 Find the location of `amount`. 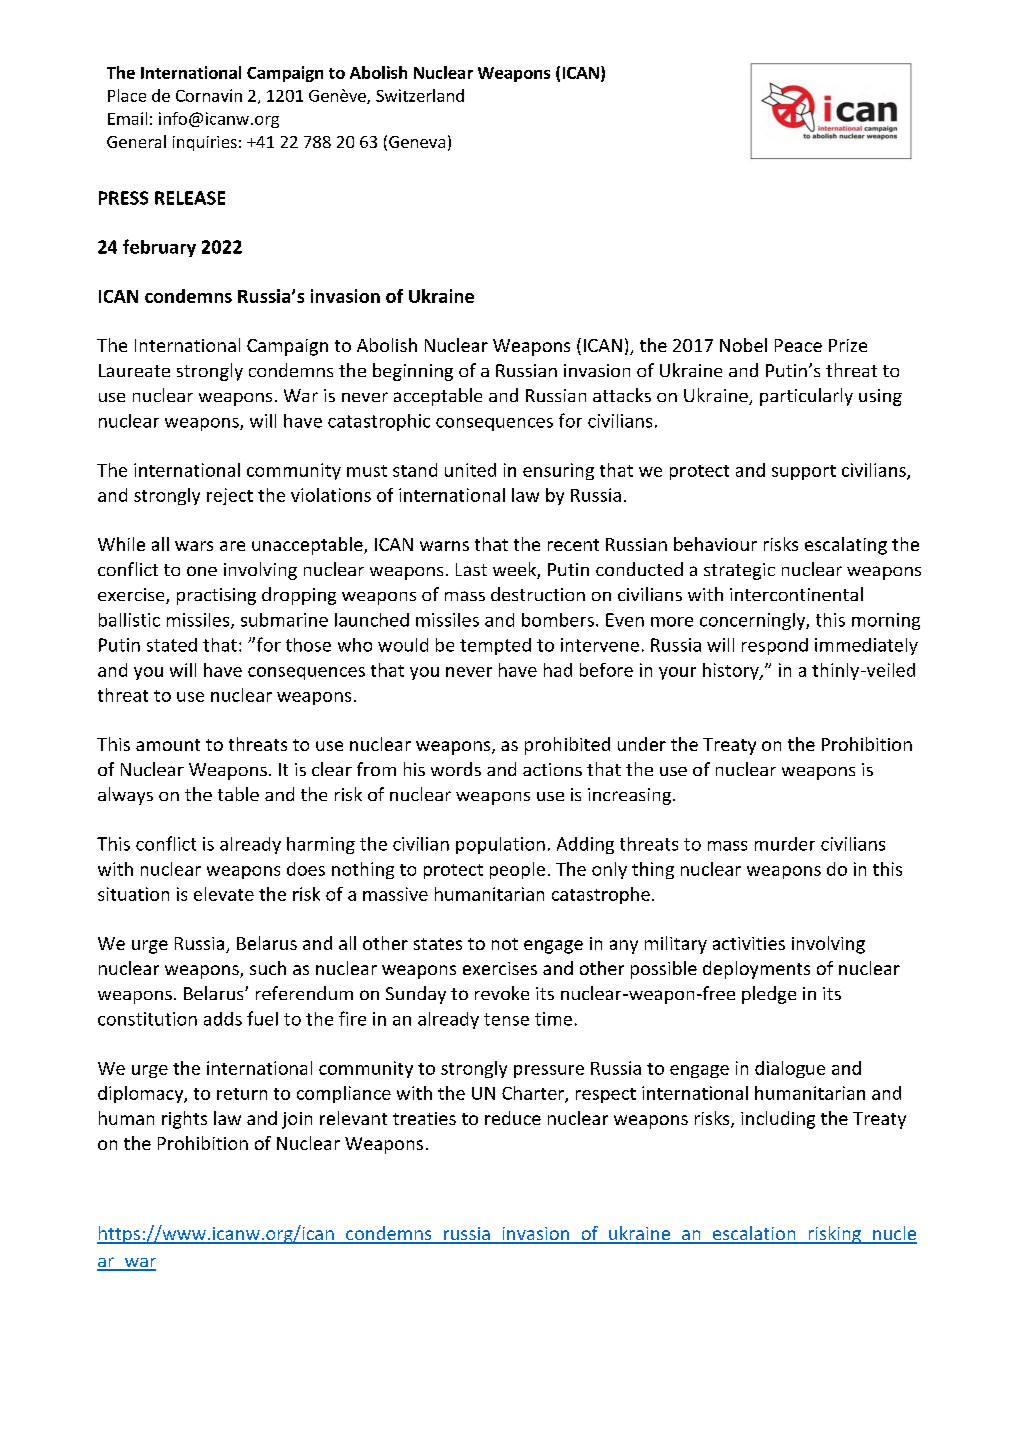

amount is located at coordinates (168, 745).
